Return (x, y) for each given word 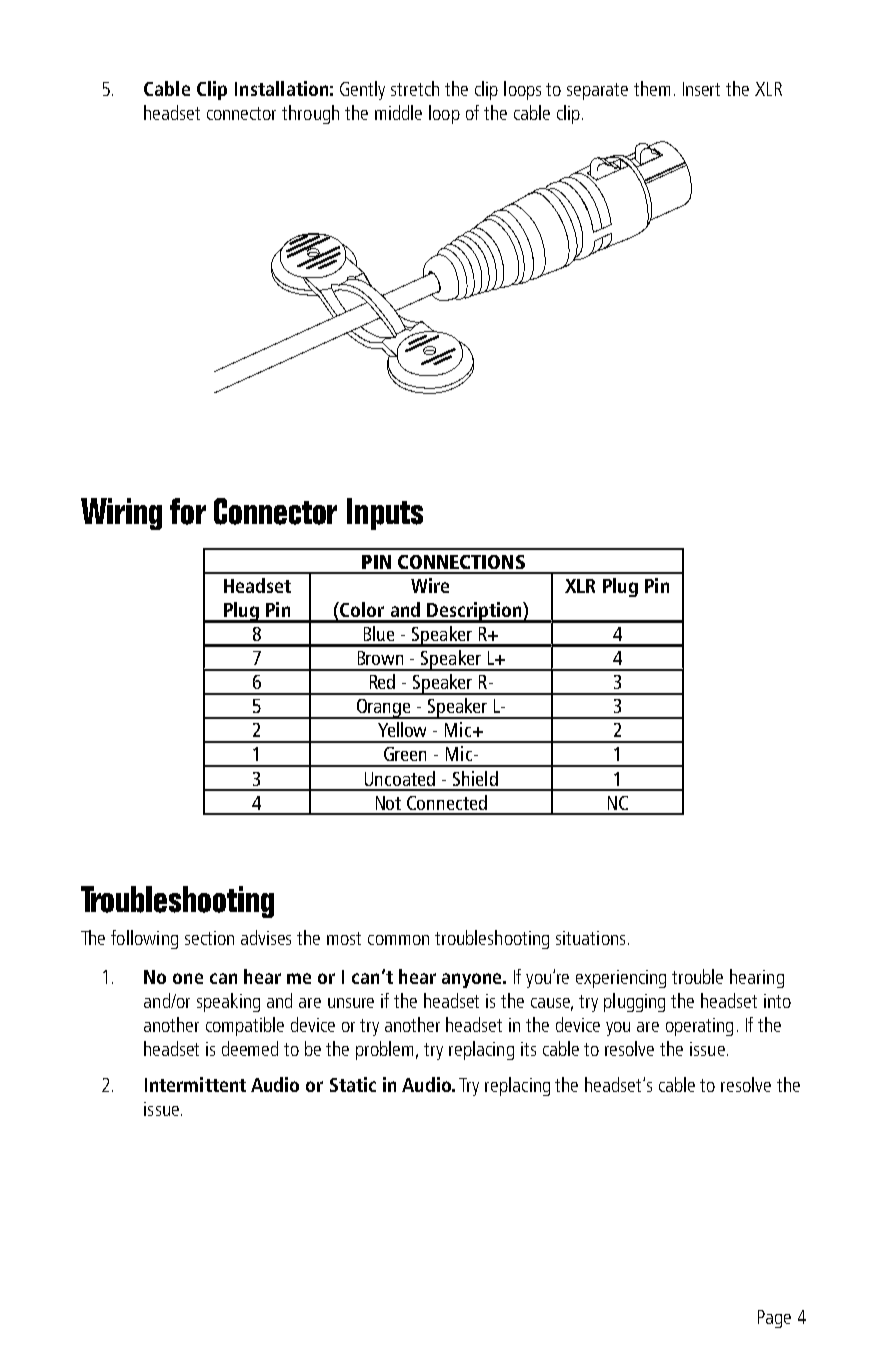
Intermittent (195, 1084)
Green (405, 754)
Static (353, 1084)
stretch (415, 88)
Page (774, 1319)
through (310, 114)
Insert (701, 89)
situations (590, 938)
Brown (380, 658)
